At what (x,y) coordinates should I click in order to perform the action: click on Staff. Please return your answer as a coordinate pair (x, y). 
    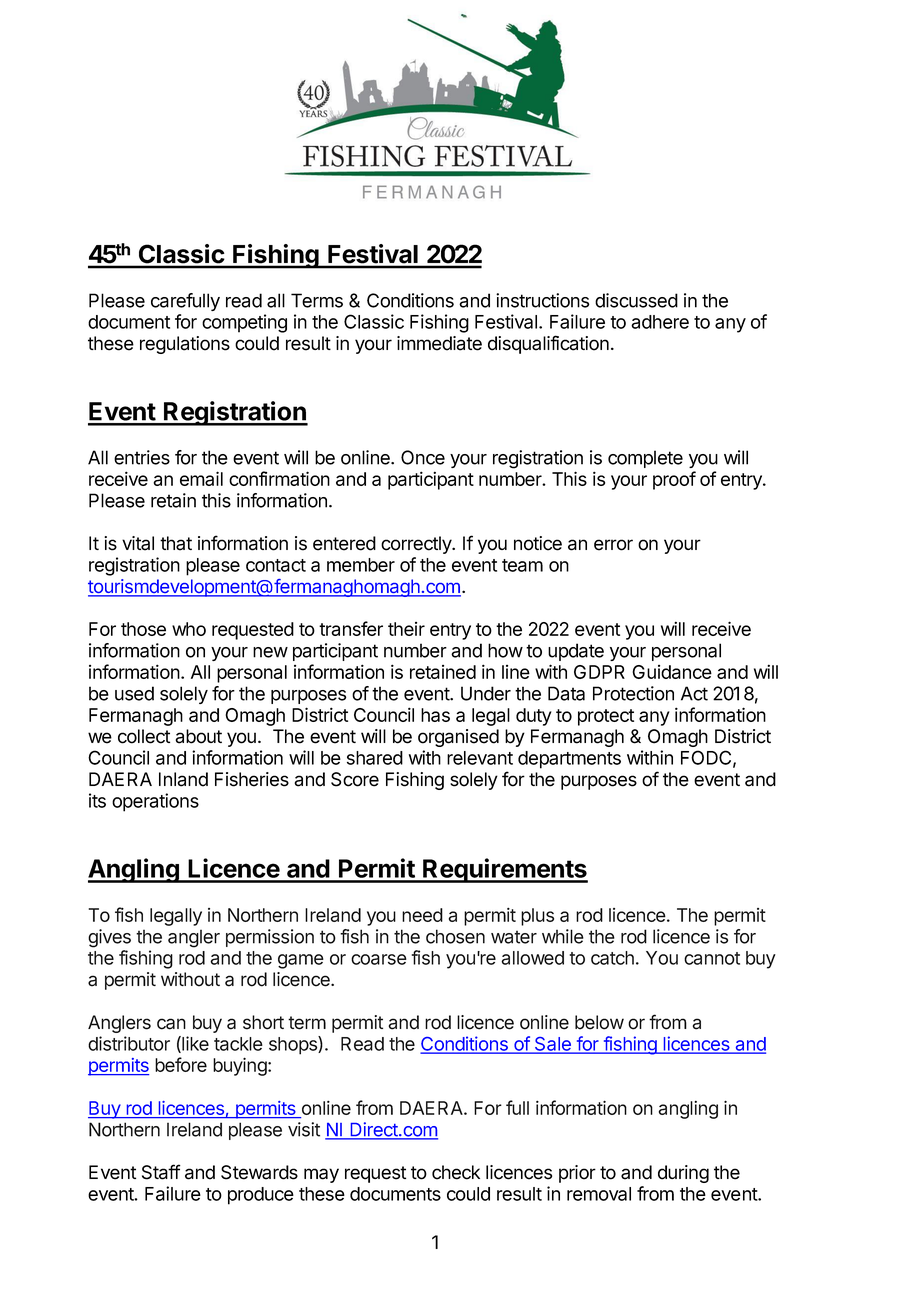
    Looking at the image, I should click on (161, 1172).
